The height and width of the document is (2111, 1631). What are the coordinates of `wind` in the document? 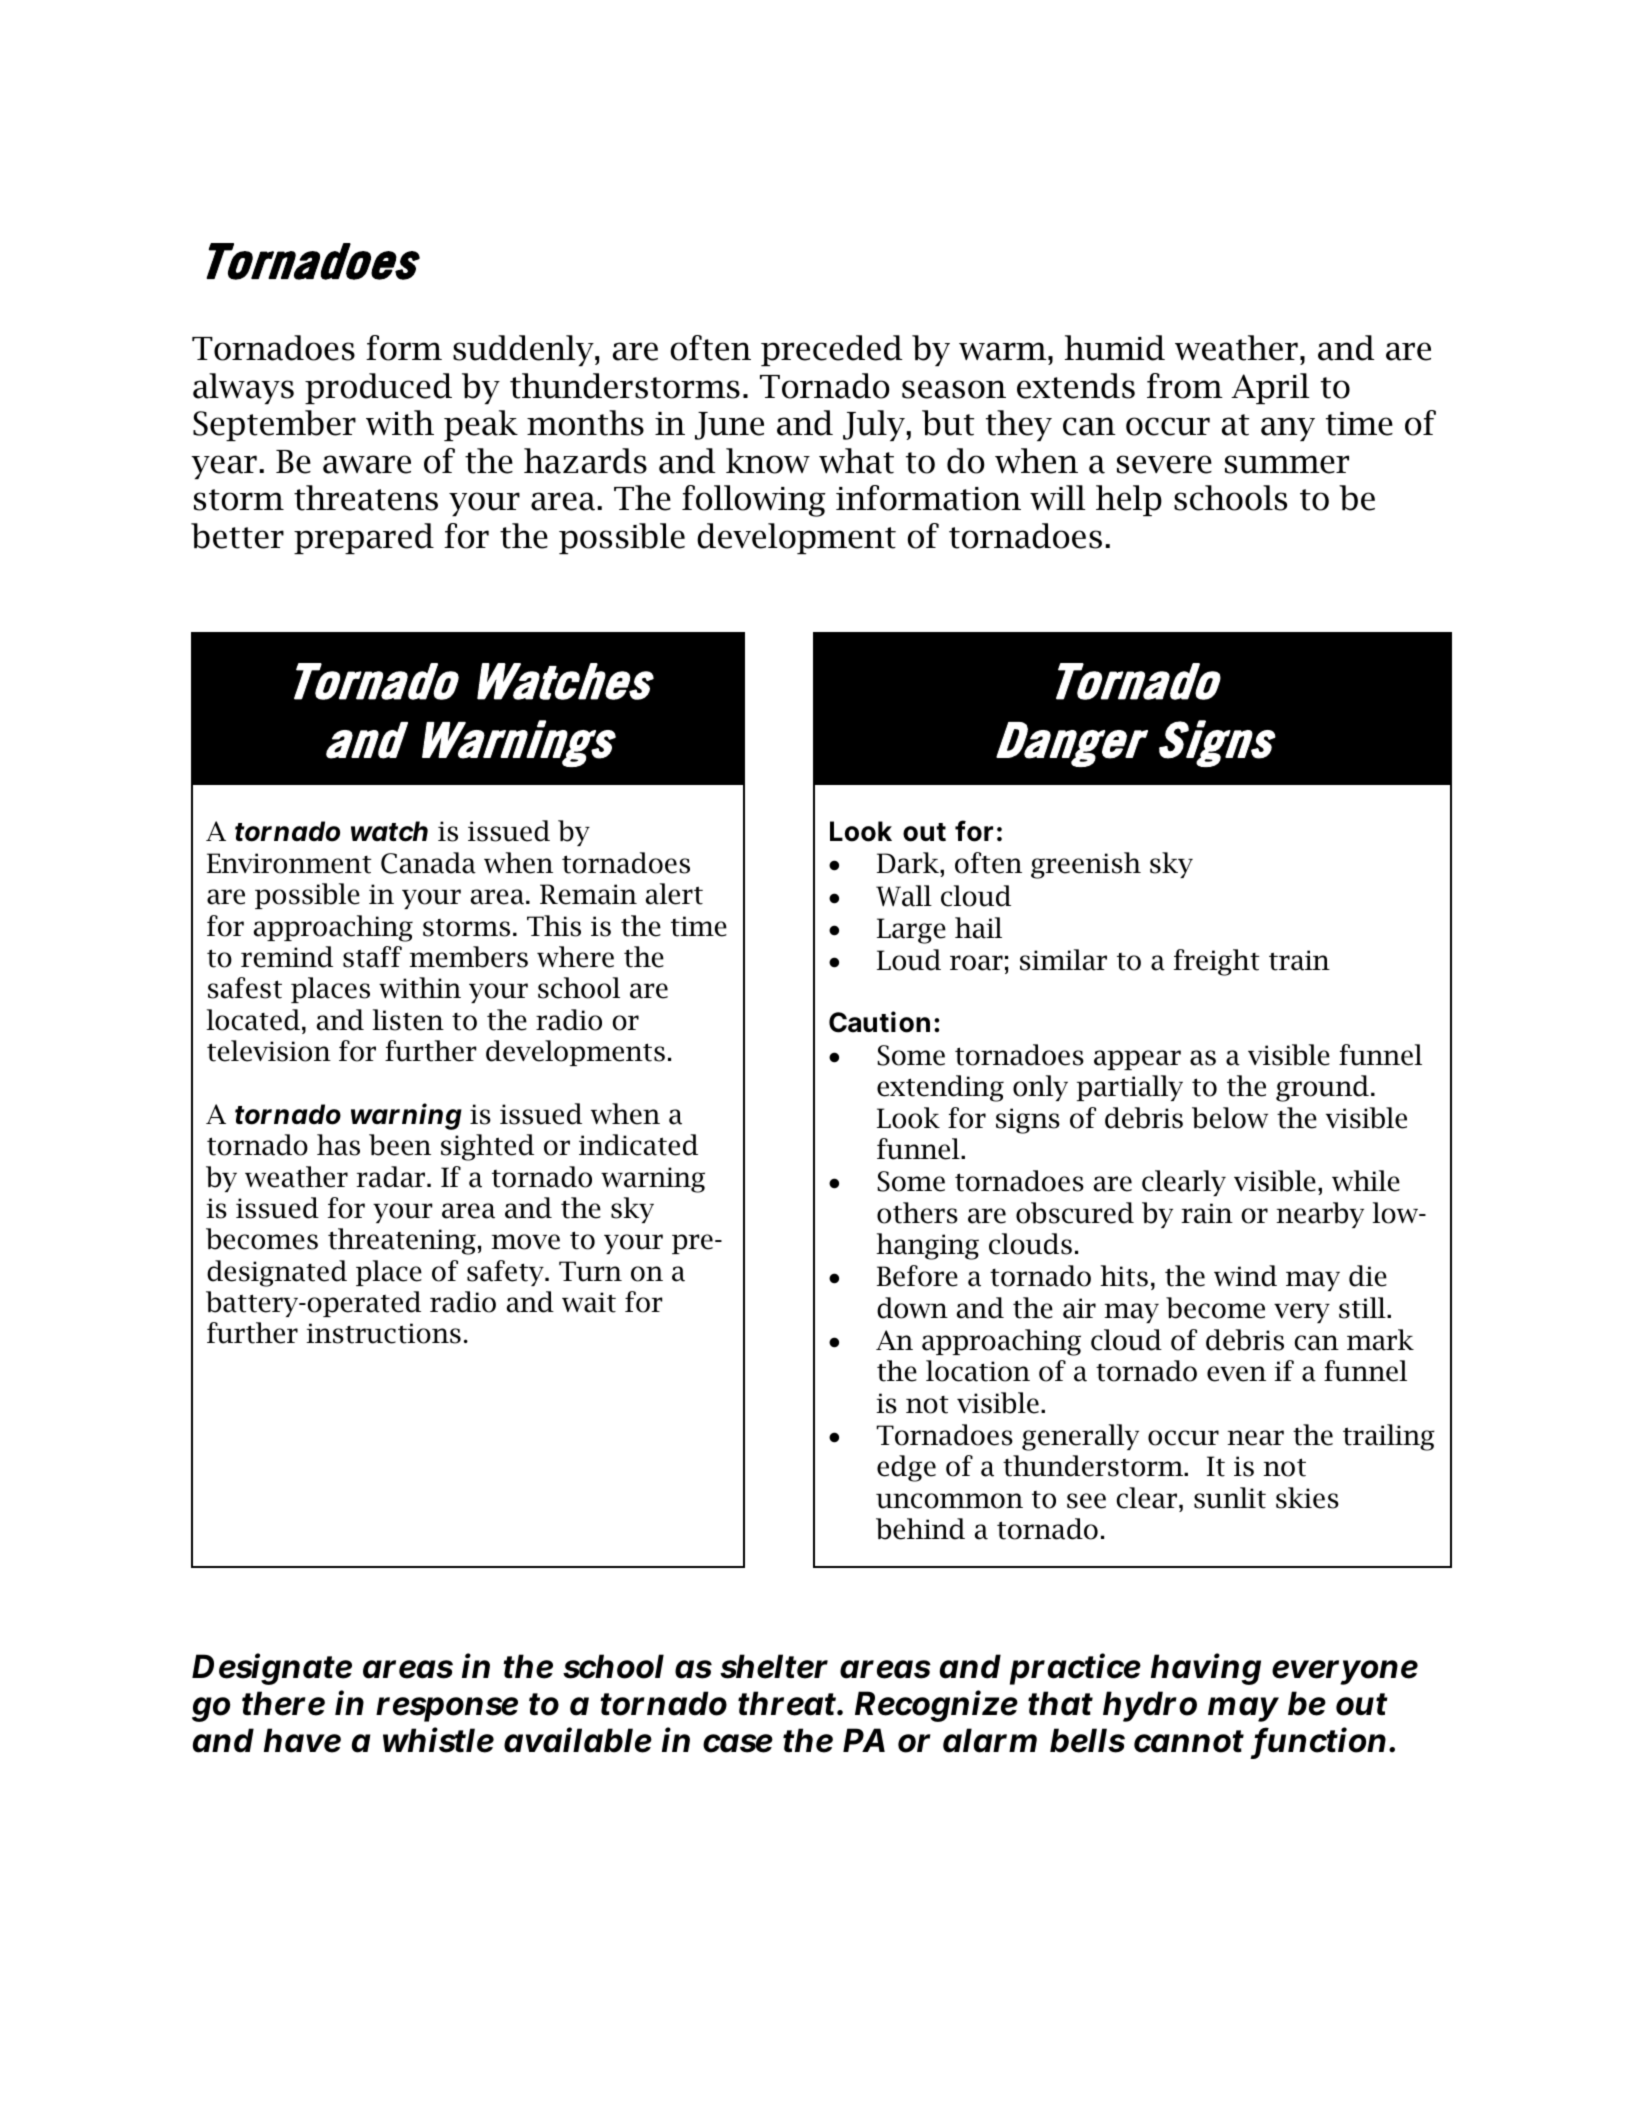 It's located at (1245, 1276).
